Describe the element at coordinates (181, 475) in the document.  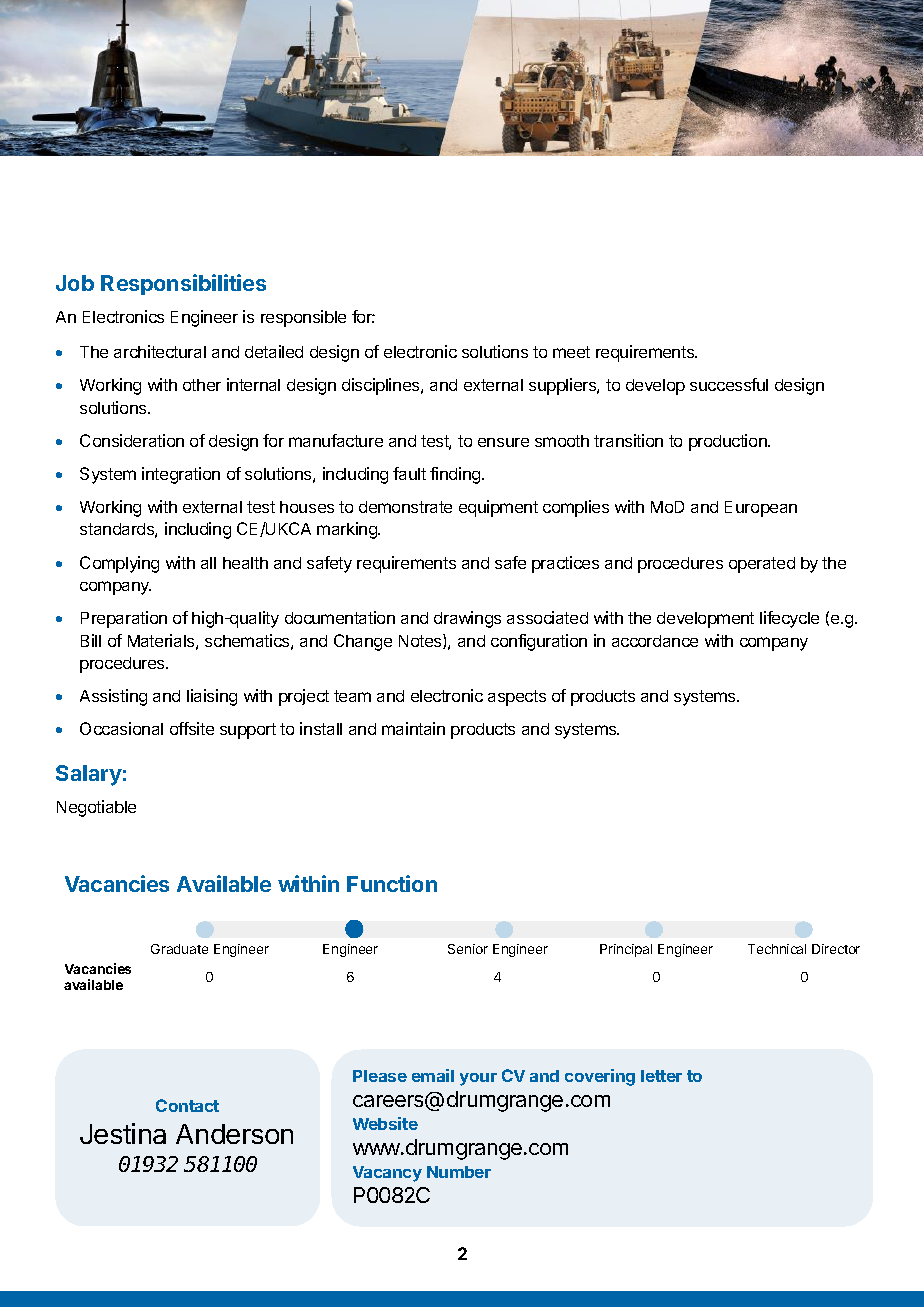
I see `integration` at that location.
